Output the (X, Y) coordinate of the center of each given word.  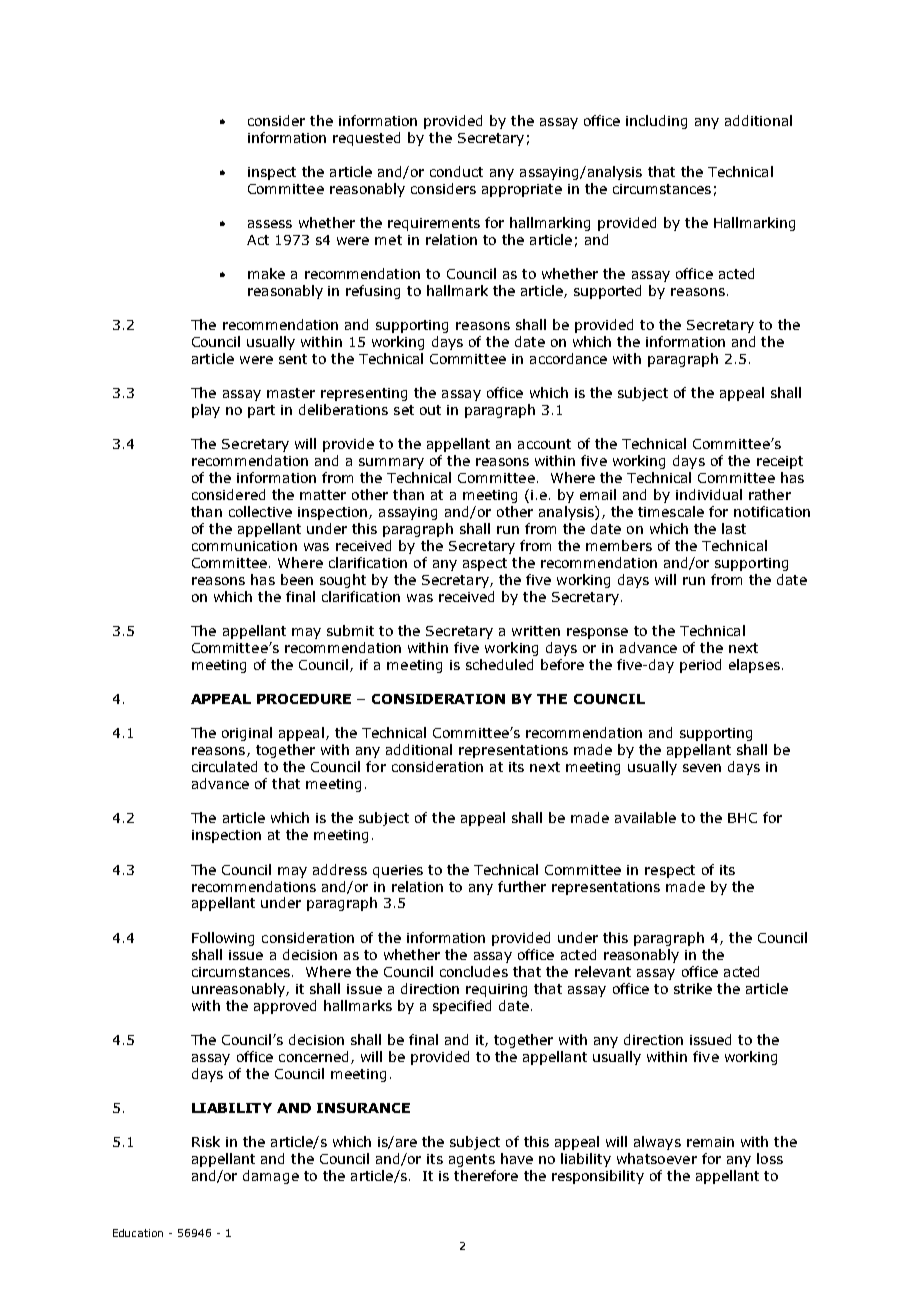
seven (702, 768)
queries (398, 871)
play (206, 411)
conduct (456, 171)
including (656, 122)
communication (244, 546)
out (430, 410)
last (734, 528)
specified (462, 1007)
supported (607, 292)
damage (271, 1177)
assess (270, 224)
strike (693, 988)
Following (223, 939)
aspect (485, 564)
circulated (224, 766)
